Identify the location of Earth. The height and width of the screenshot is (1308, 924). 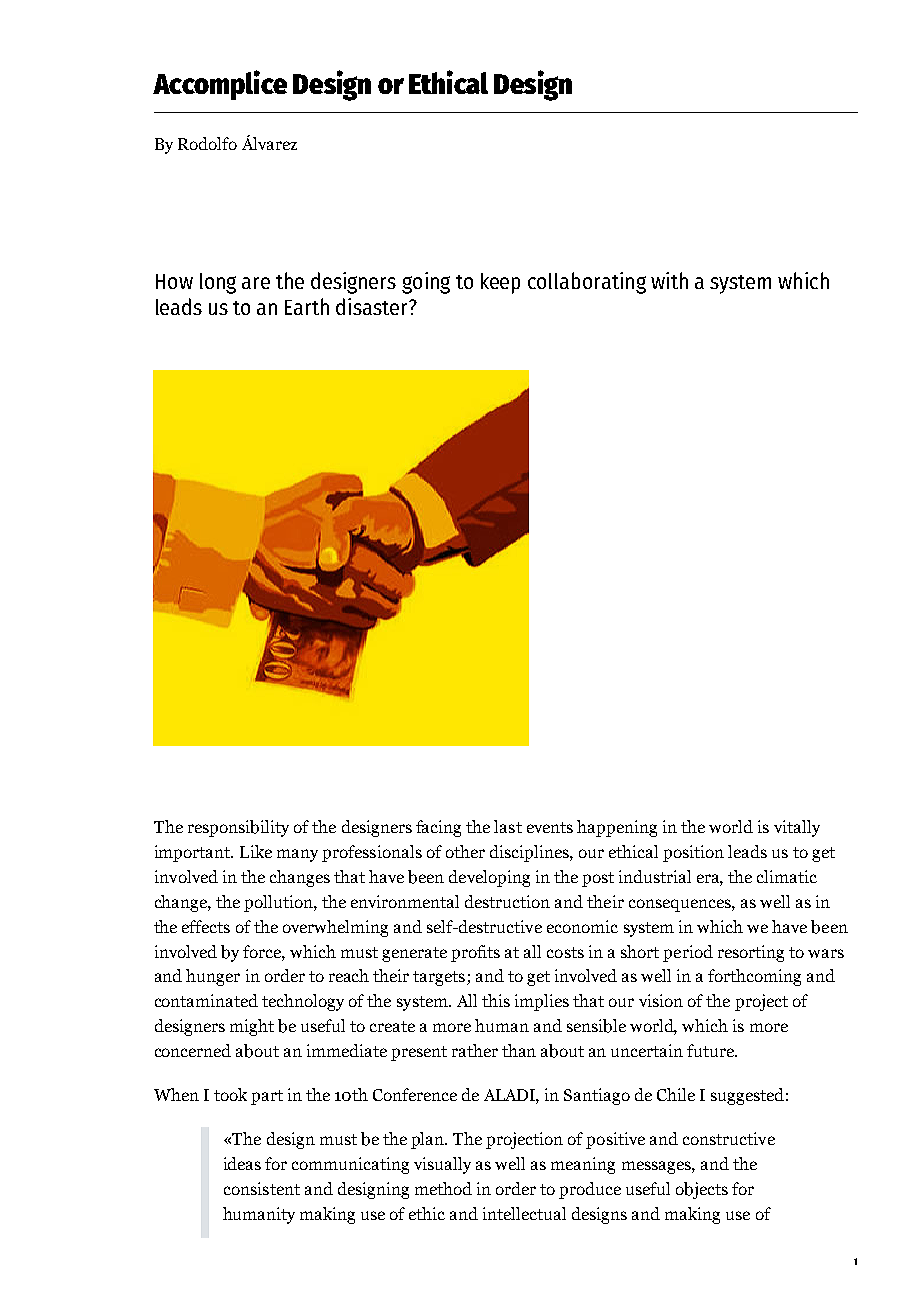
(307, 306).
